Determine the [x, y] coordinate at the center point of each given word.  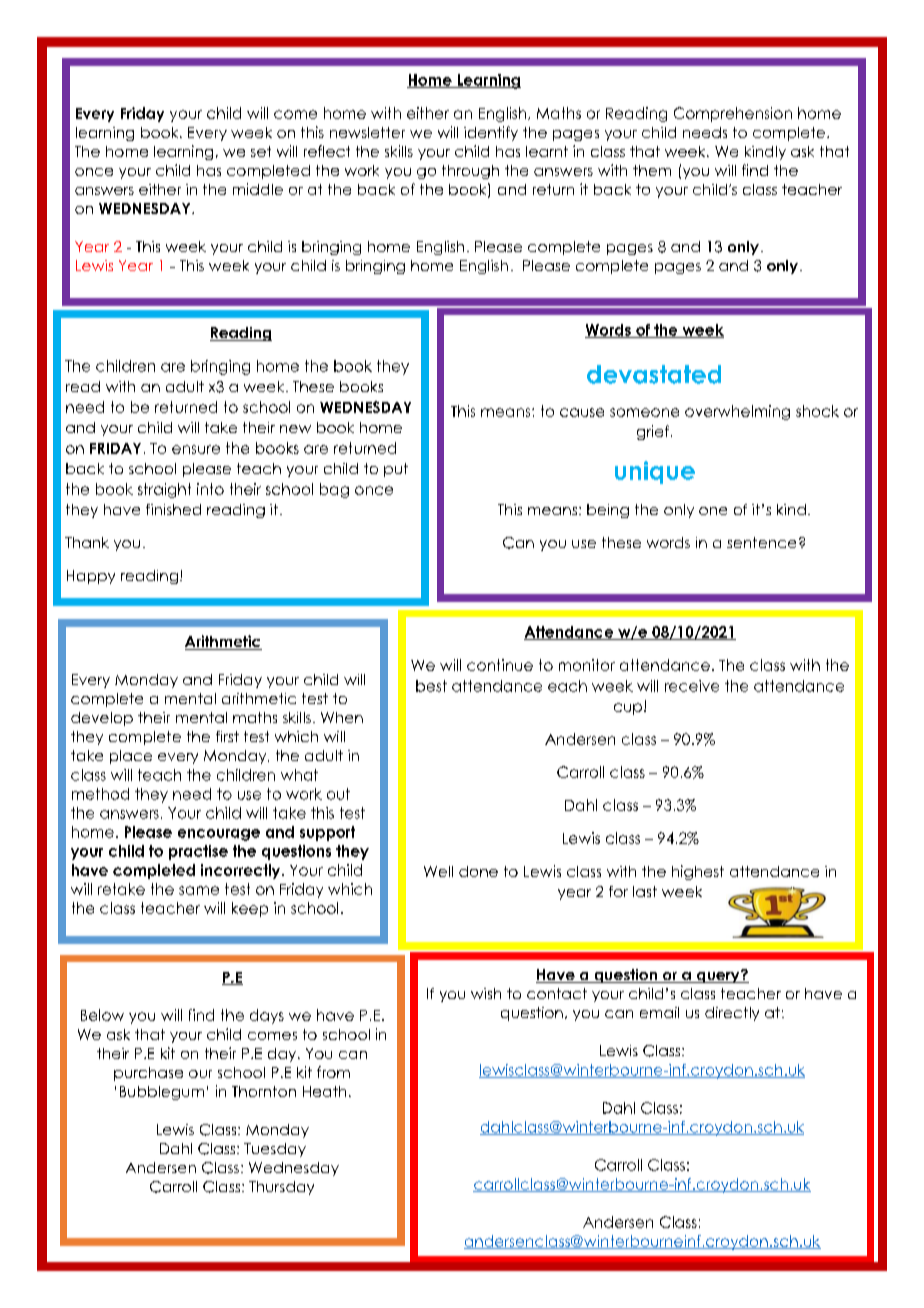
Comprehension [733, 114]
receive [692, 686]
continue [500, 665]
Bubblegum [162, 1093]
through [470, 172]
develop [102, 719]
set [261, 151]
